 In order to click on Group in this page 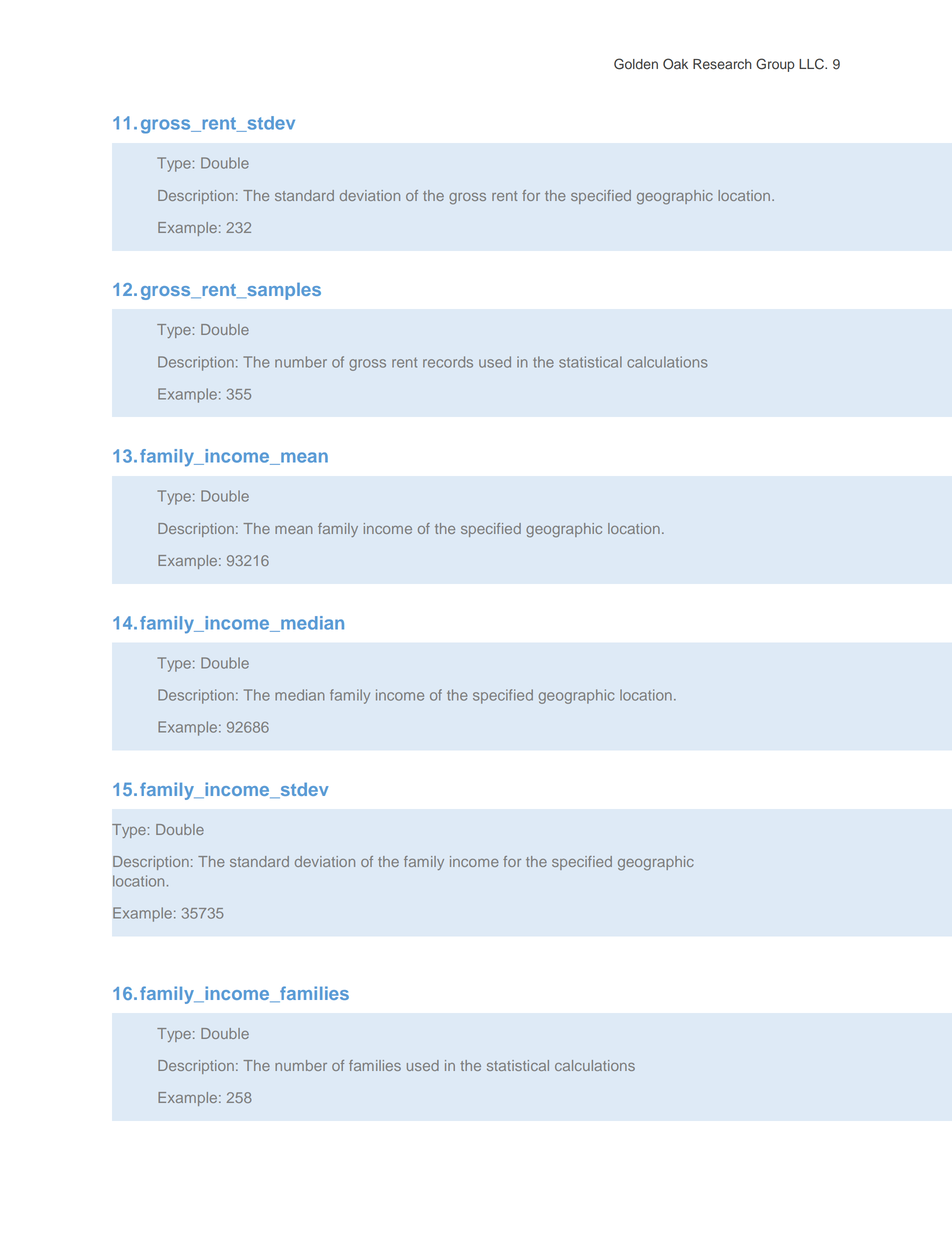, I will do `click(775, 65)`.
